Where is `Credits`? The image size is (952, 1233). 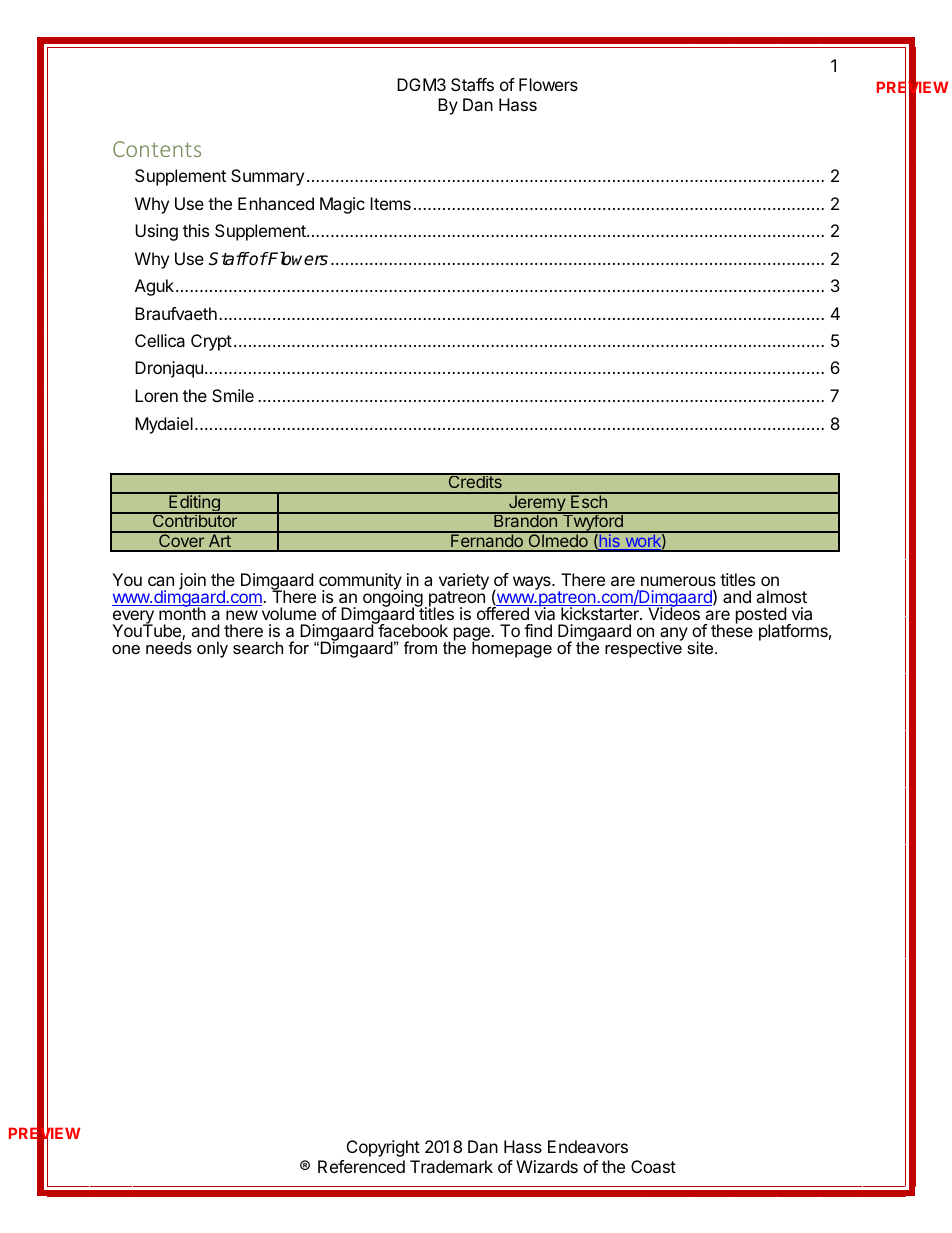 Credits is located at coordinates (475, 481).
